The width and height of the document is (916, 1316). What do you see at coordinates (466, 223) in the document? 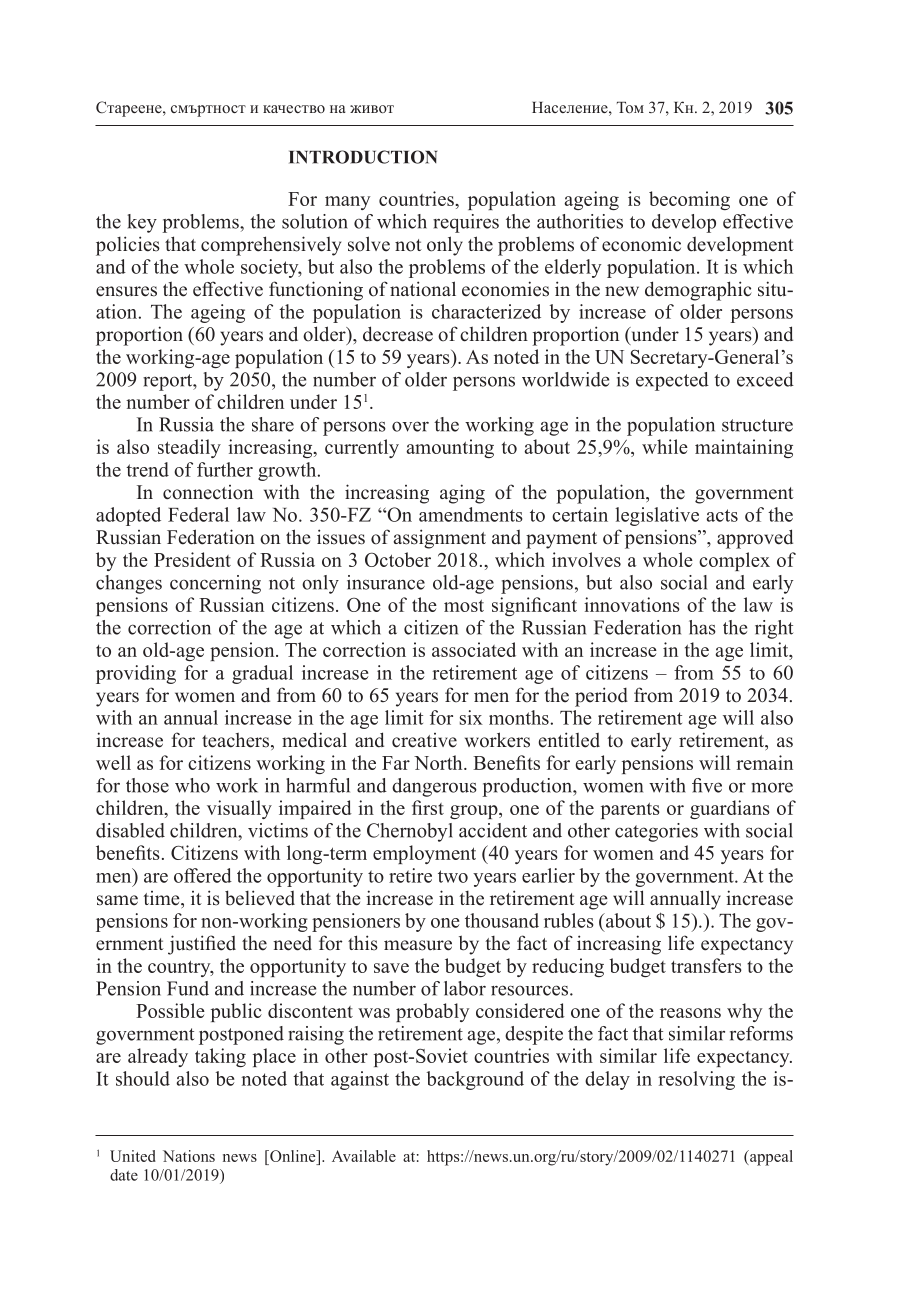
I see `requires` at bounding box center [466, 223].
